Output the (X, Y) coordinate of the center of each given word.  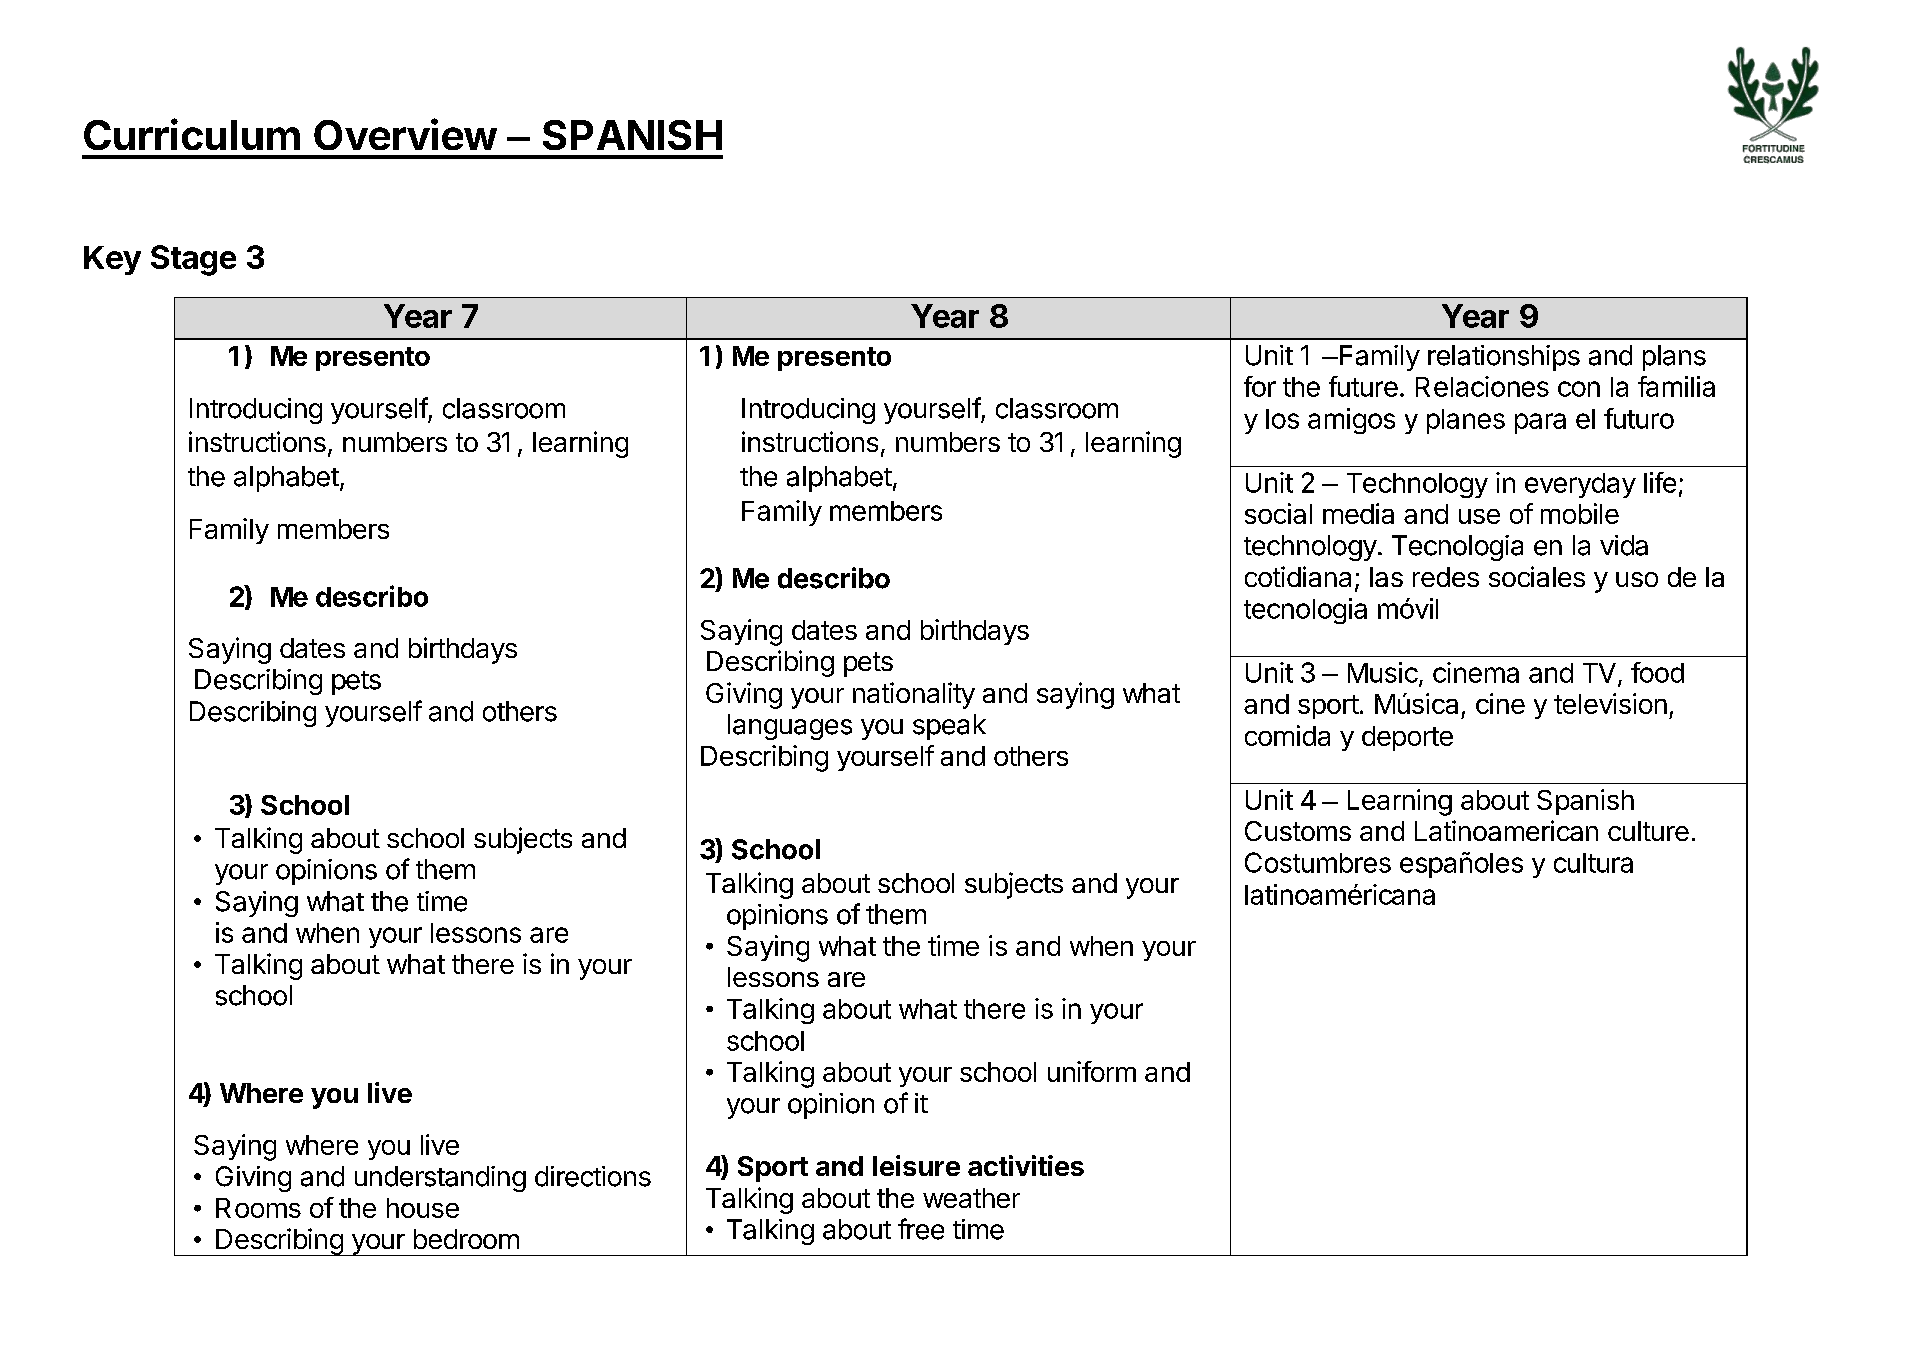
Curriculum (192, 134)
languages (790, 727)
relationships (1504, 358)
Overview (405, 134)
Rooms (258, 1208)
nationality (914, 695)
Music (1383, 672)
